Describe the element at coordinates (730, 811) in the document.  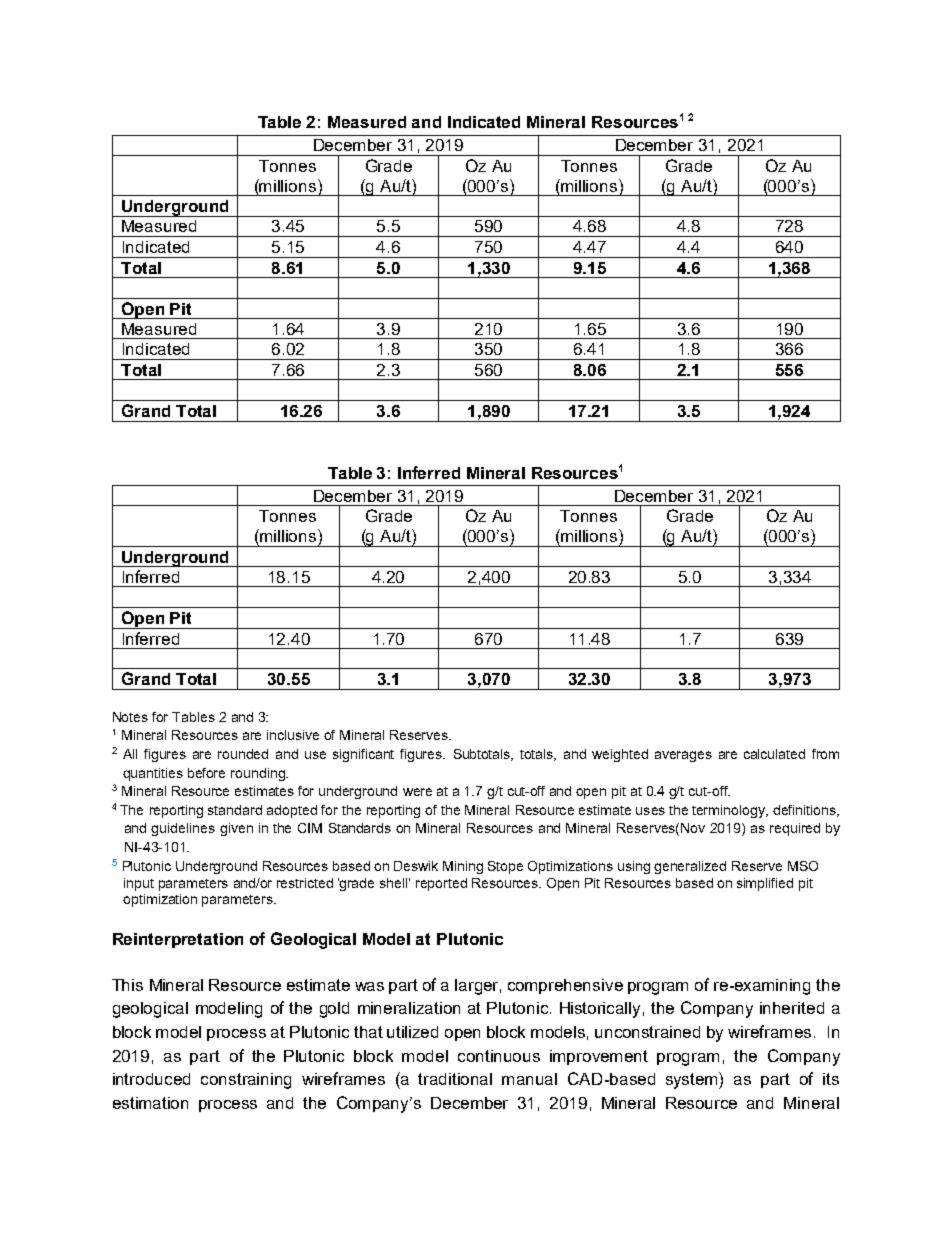
I see `terminology` at that location.
